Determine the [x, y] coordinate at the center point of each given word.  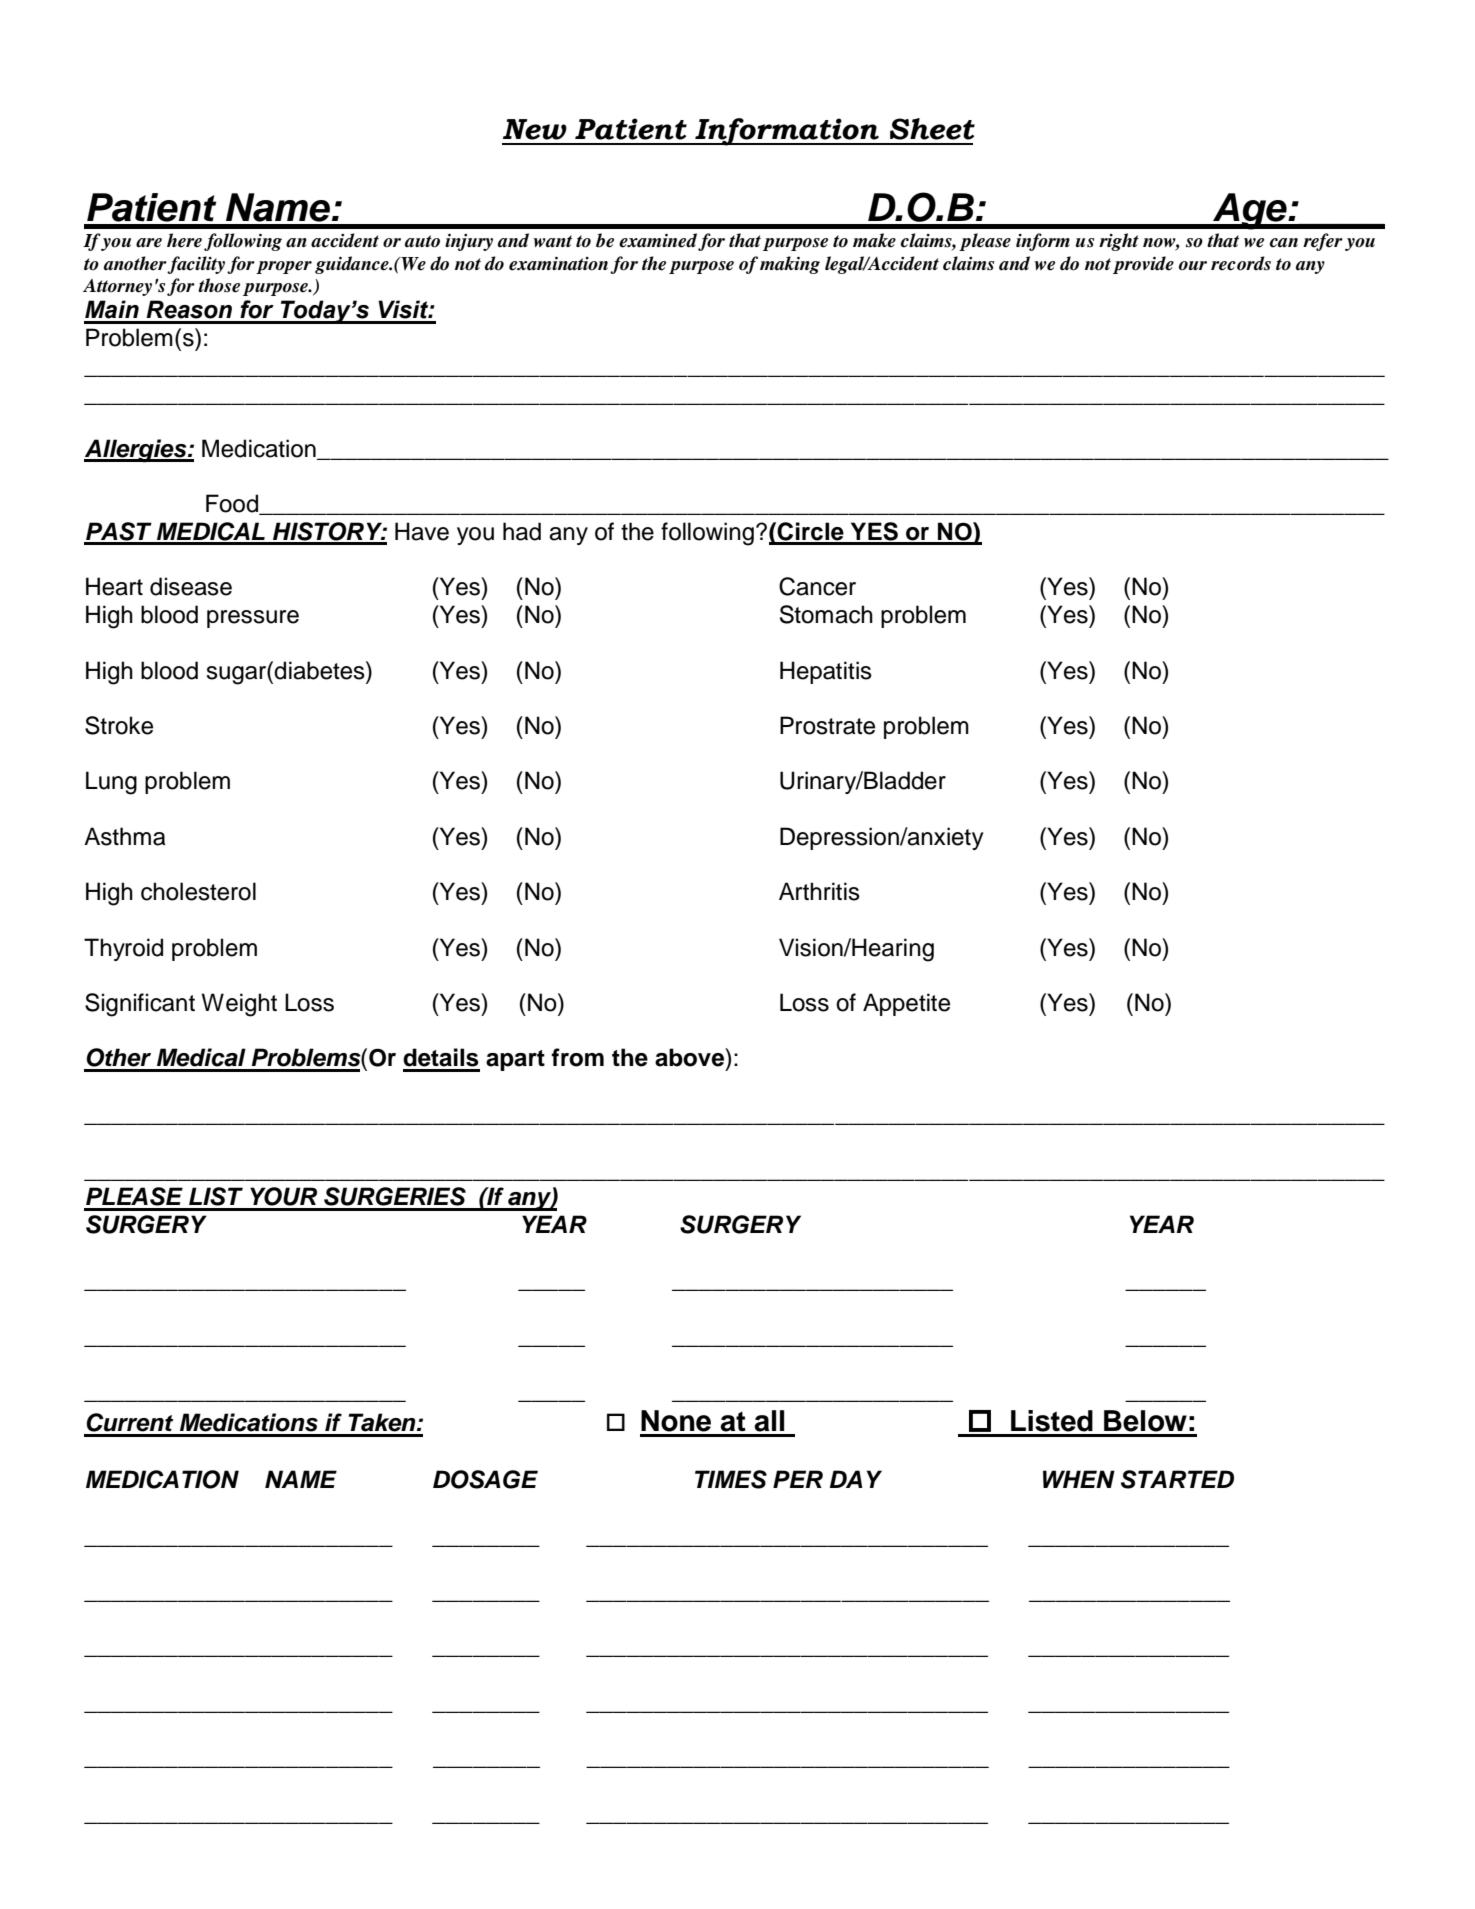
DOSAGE [485, 1479]
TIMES [731, 1479]
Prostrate [827, 725]
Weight [239, 1005]
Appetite [906, 1004]
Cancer [817, 586]
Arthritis [819, 891]
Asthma [125, 836]
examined [658, 240]
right [1119, 242]
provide [1143, 265]
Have [422, 531]
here [184, 240]
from [577, 1057]
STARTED [1177, 1479]
